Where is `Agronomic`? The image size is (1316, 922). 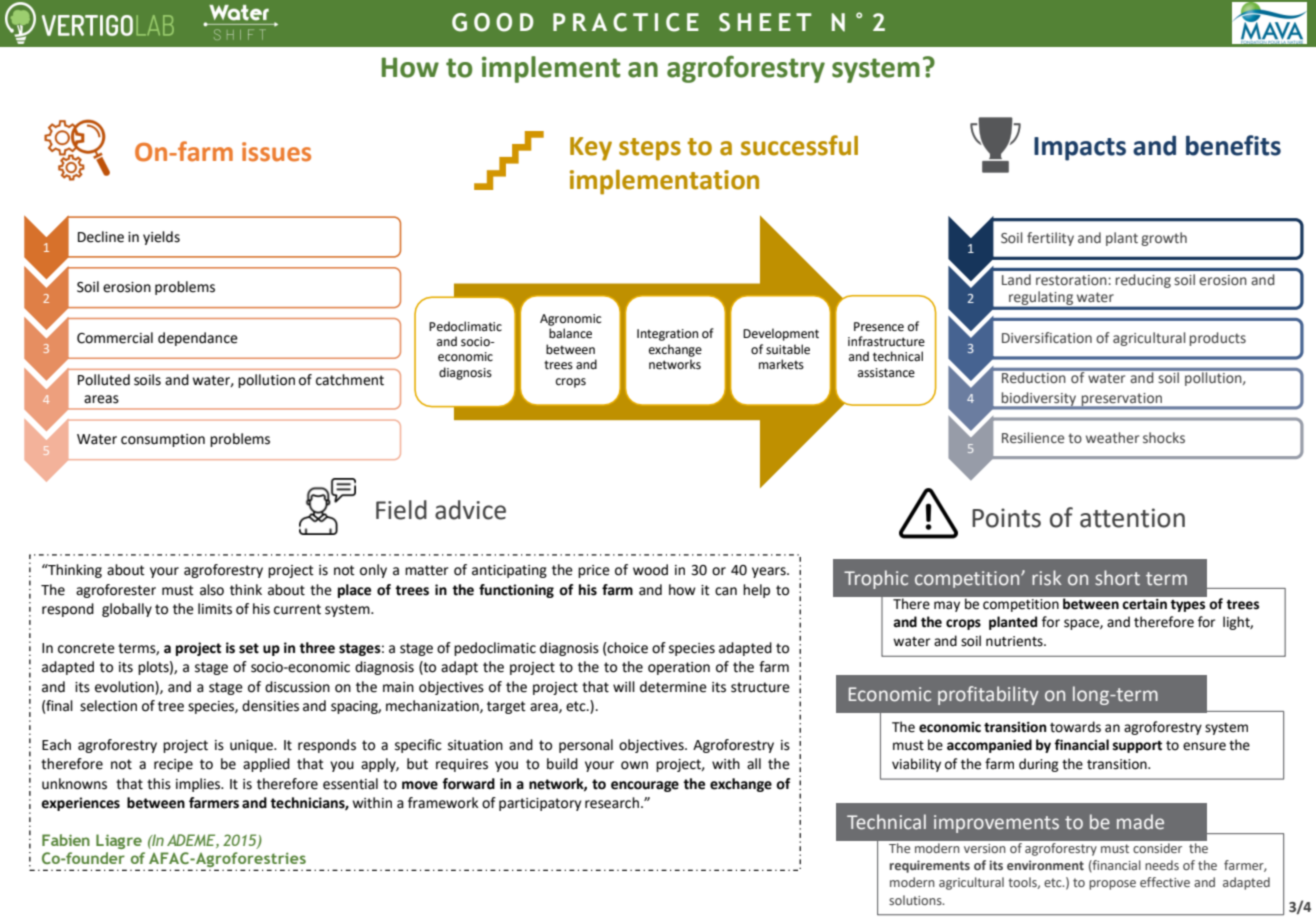 Agronomic is located at coordinates (570, 320).
